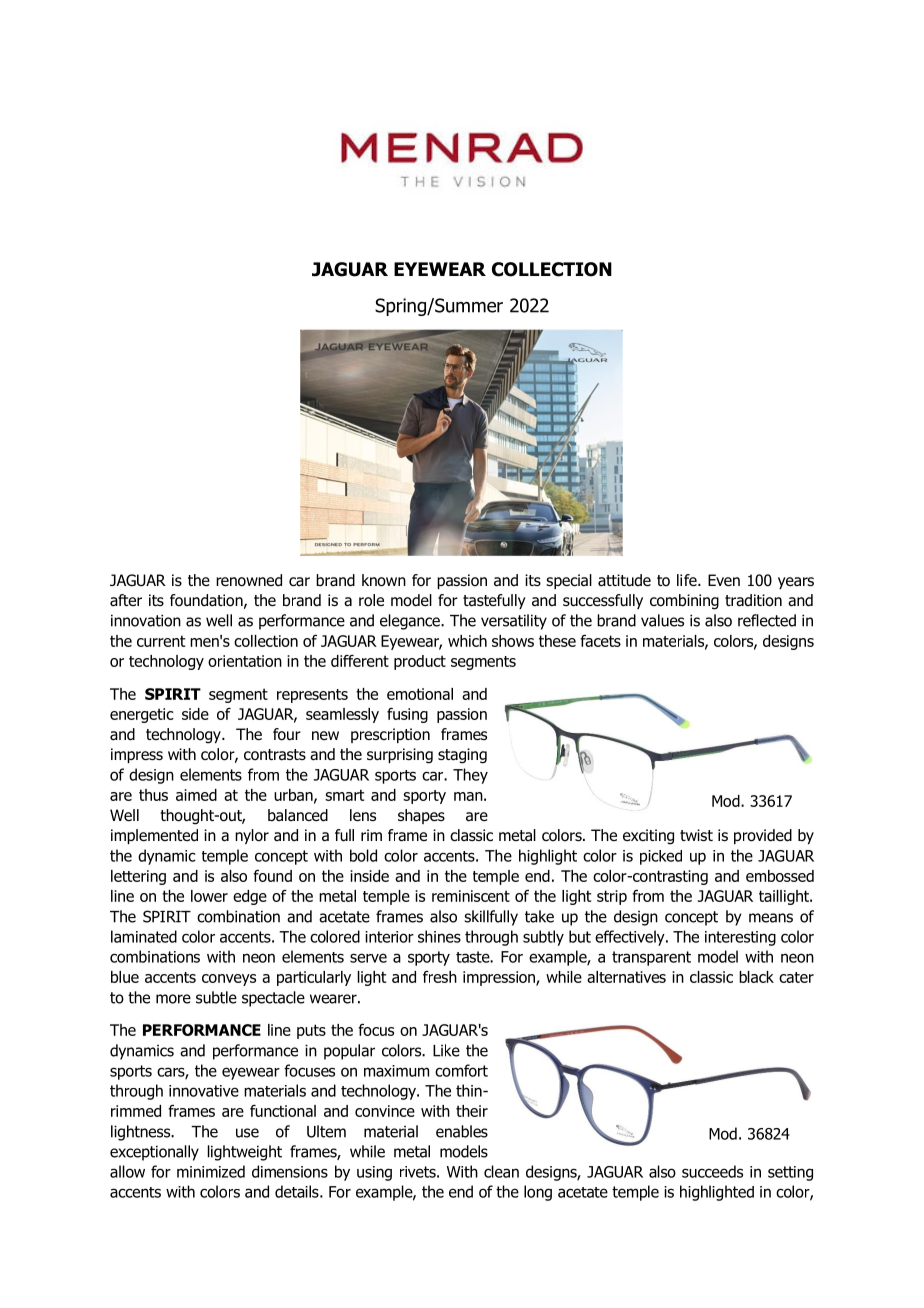 The width and height of the image is (924, 1308). What do you see at coordinates (411, 622) in the image?
I see `elegance` at bounding box center [411, 622].
